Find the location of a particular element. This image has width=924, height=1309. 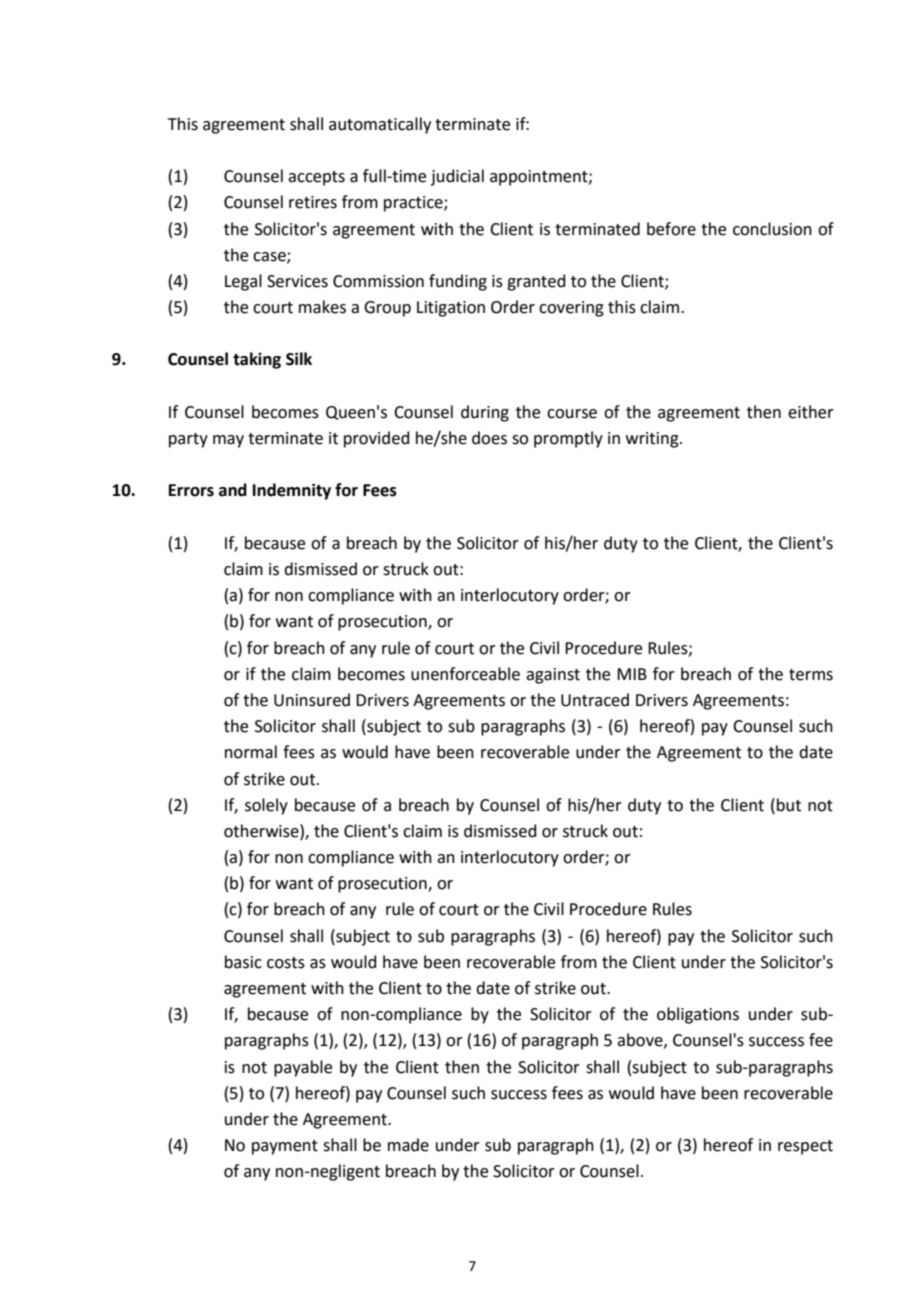

payment is located at coordinates (285, 1147).
